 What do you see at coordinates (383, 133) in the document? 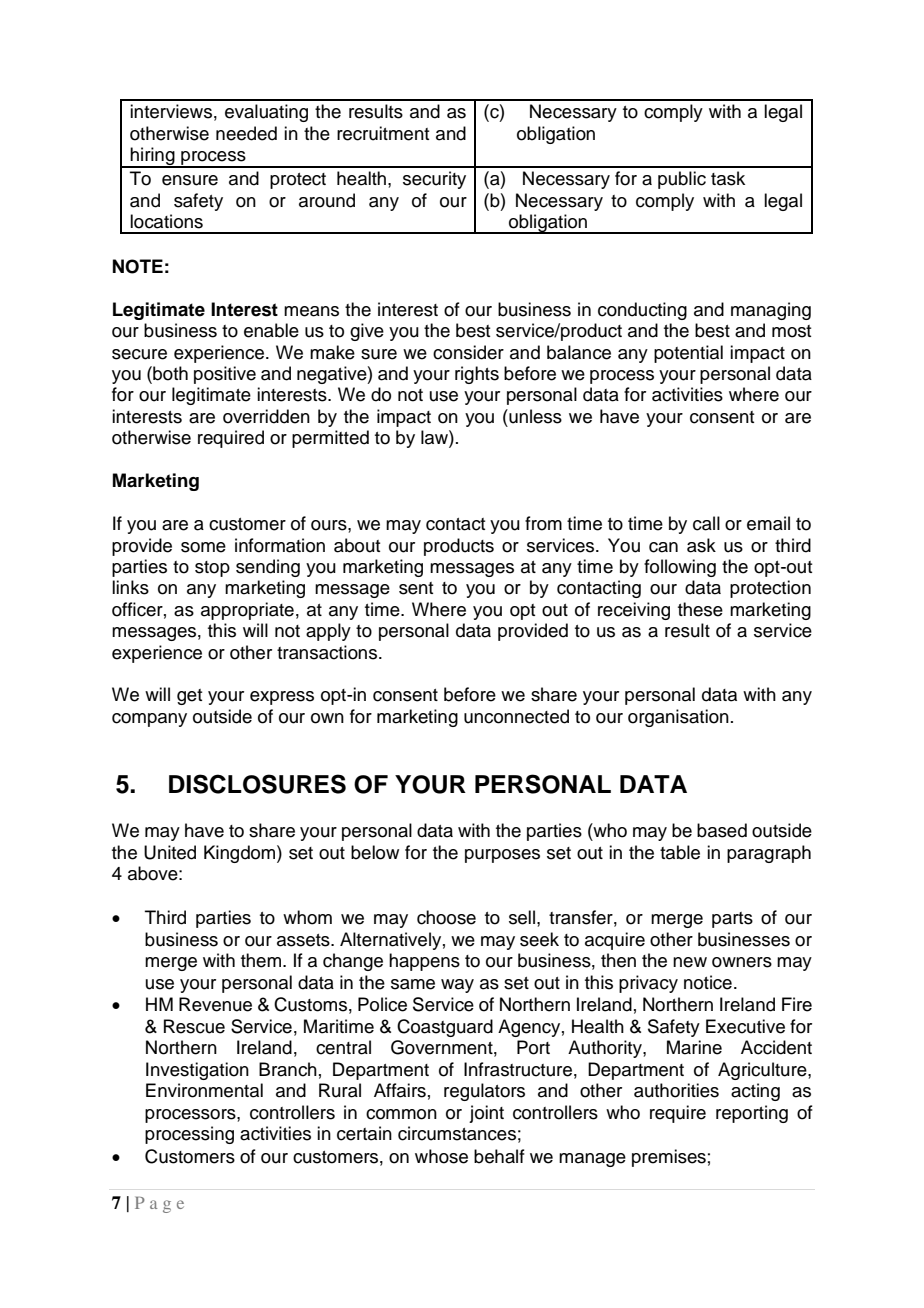
I see `recruitment` at bounding box center [383, 133].
